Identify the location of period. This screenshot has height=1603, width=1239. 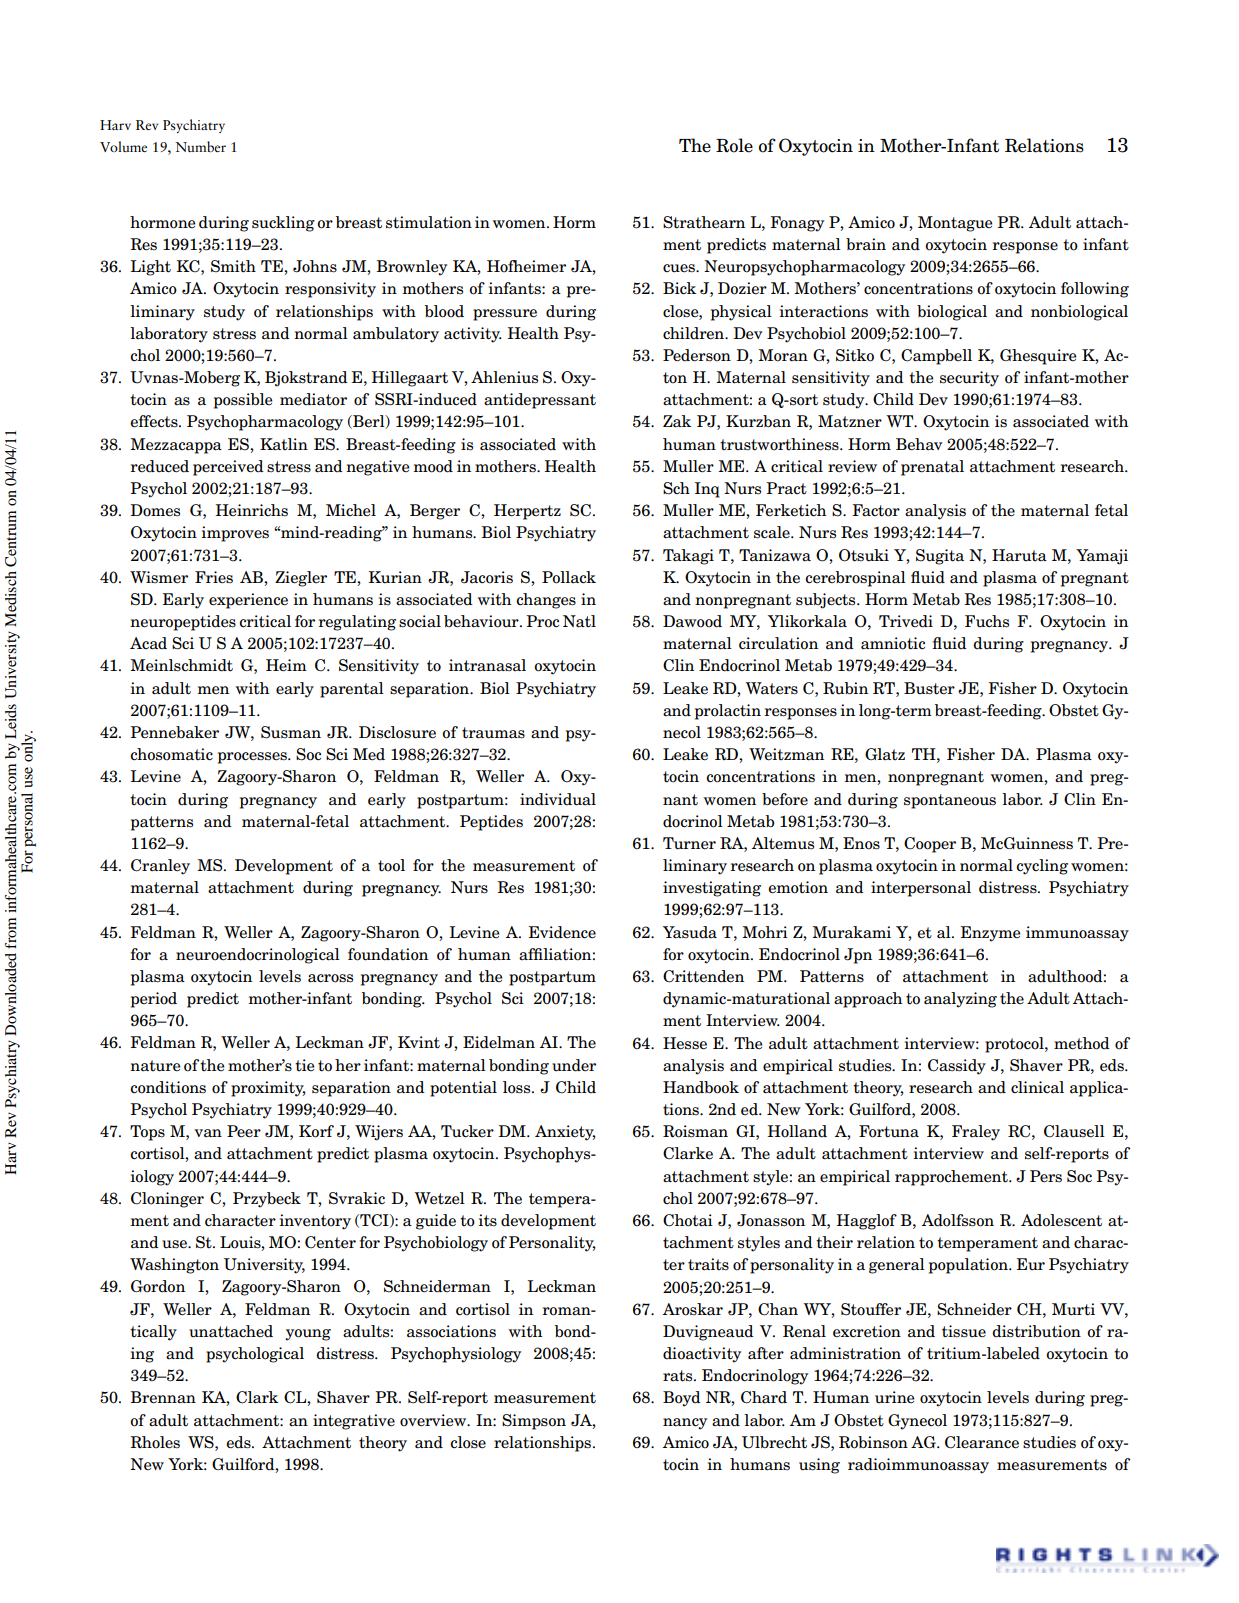
(154, 1000).
